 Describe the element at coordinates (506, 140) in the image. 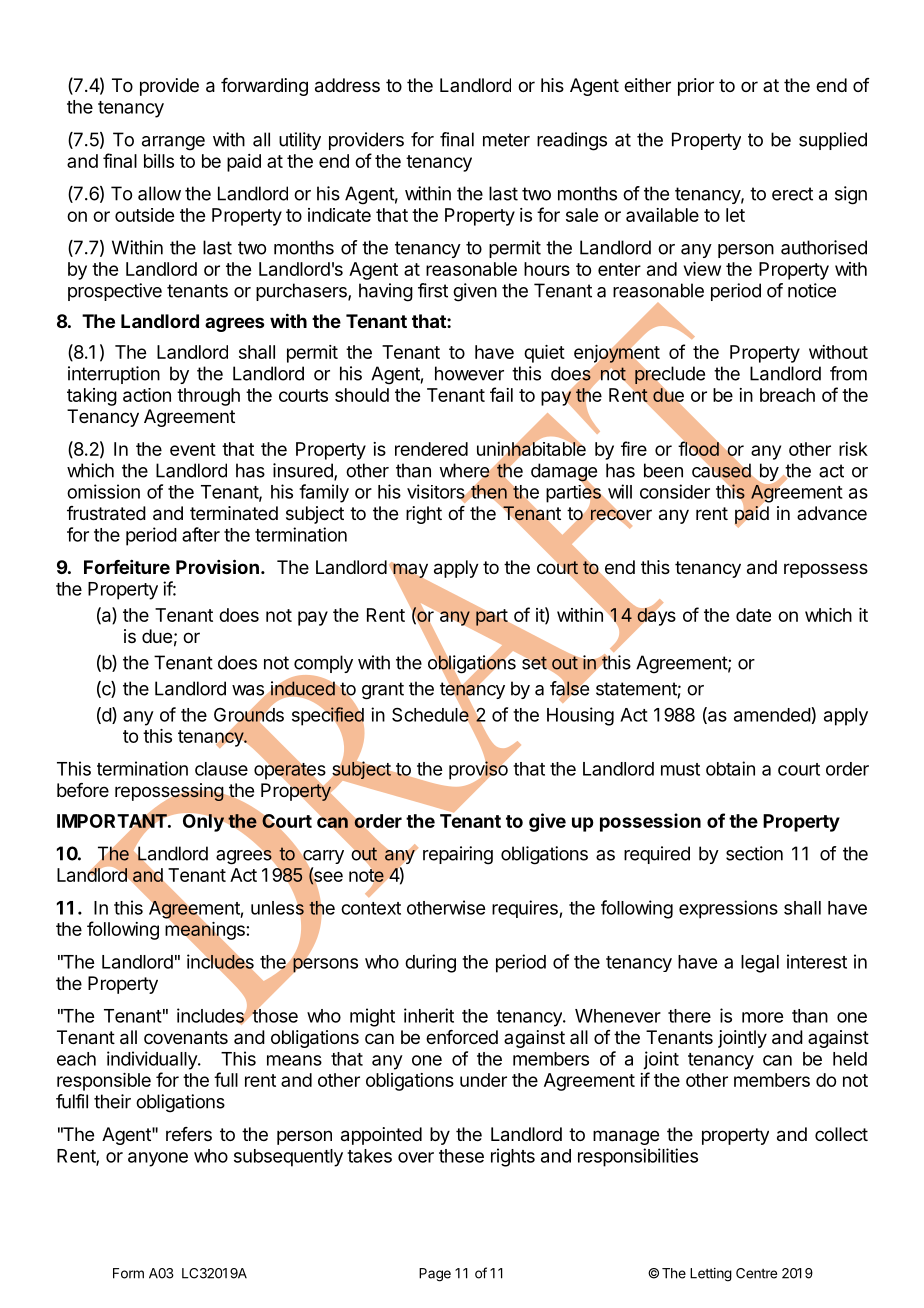

I see `meter` at that location.
